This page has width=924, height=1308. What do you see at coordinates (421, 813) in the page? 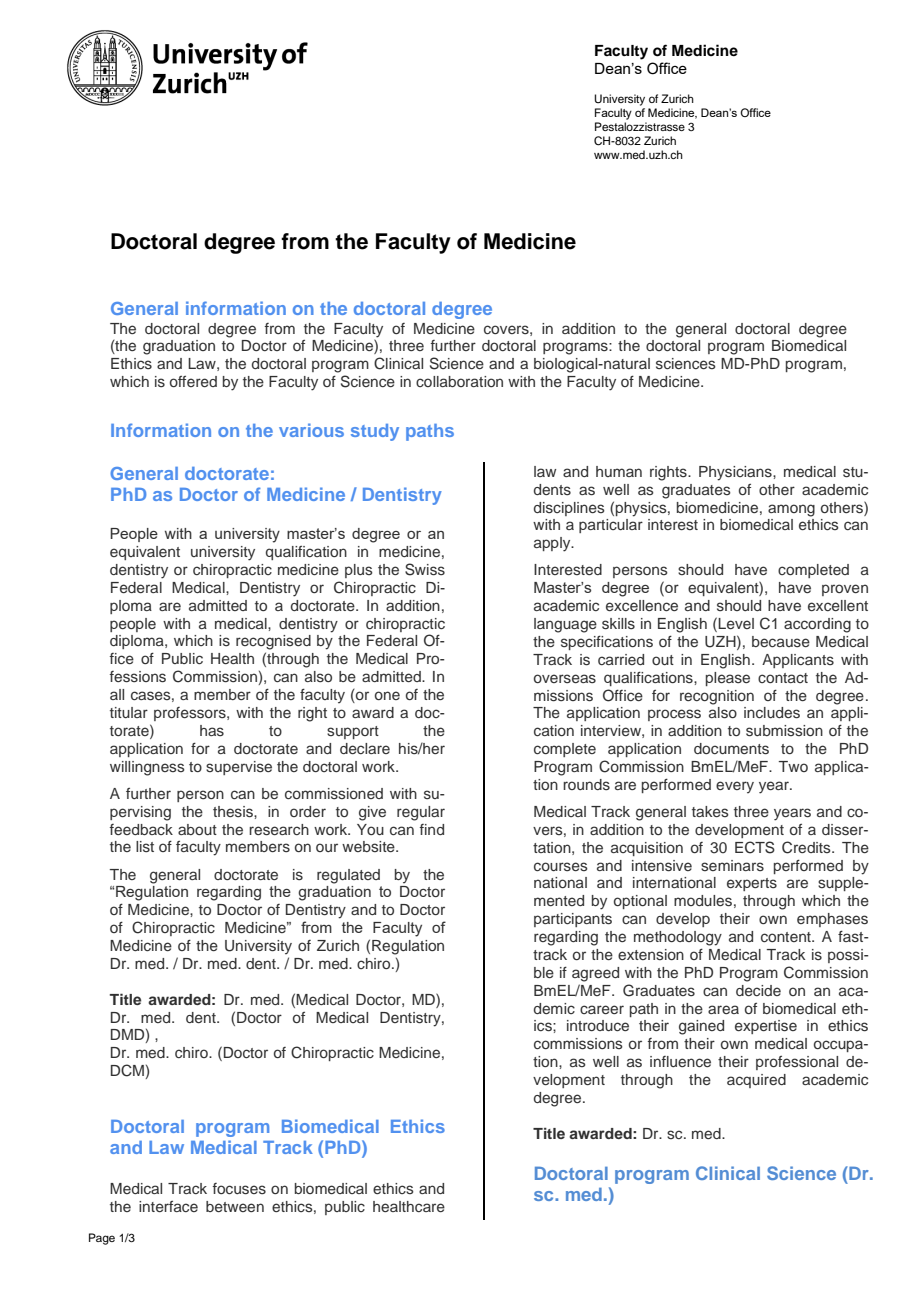
I see `regular` at bounding box center [421, 813].
